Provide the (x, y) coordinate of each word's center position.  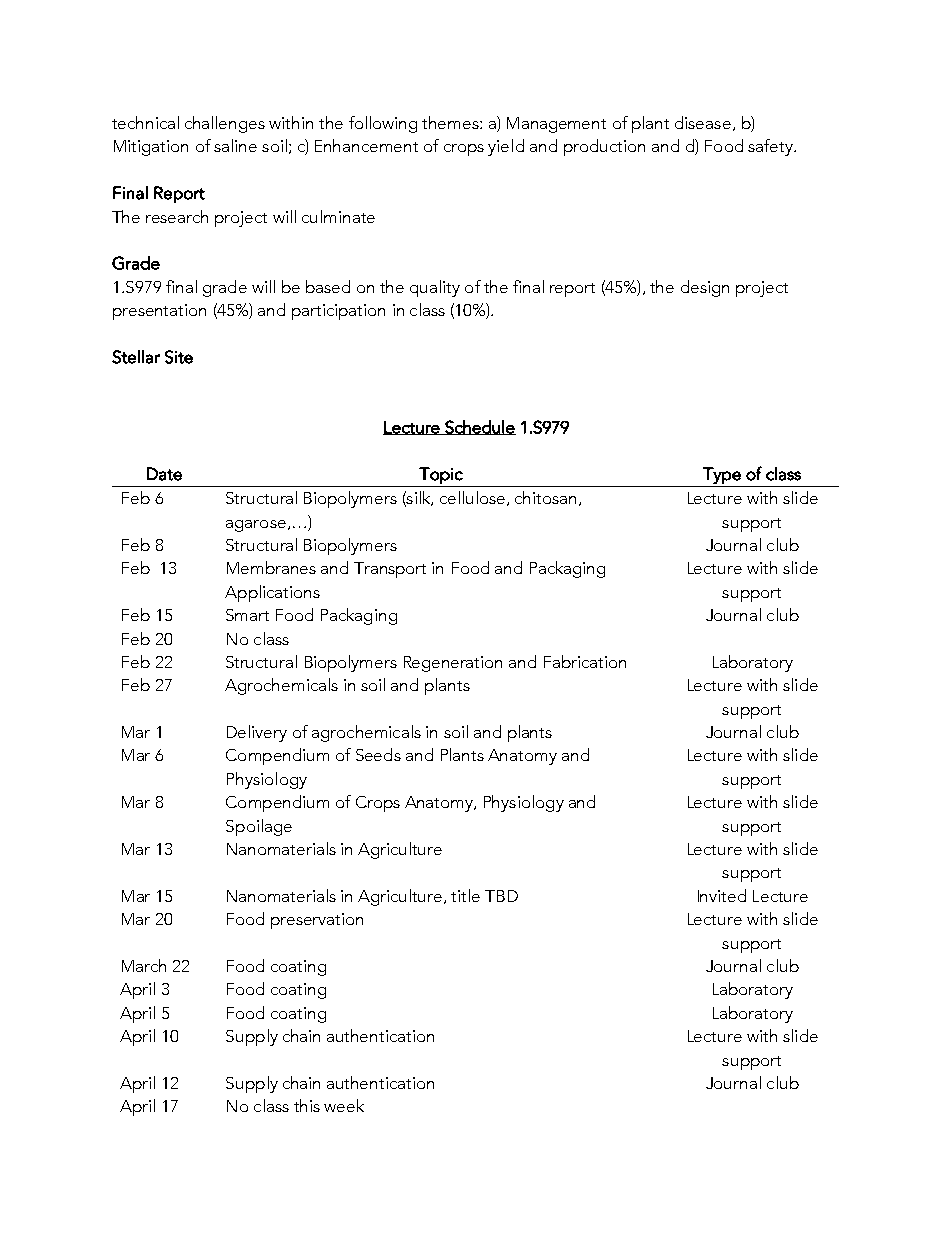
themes (451, 122)
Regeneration (453, 664)
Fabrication (585, 661)
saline (235, 145)
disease (703, 122)
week (344, 1105)
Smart (247, 615)
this (307, 1105)
